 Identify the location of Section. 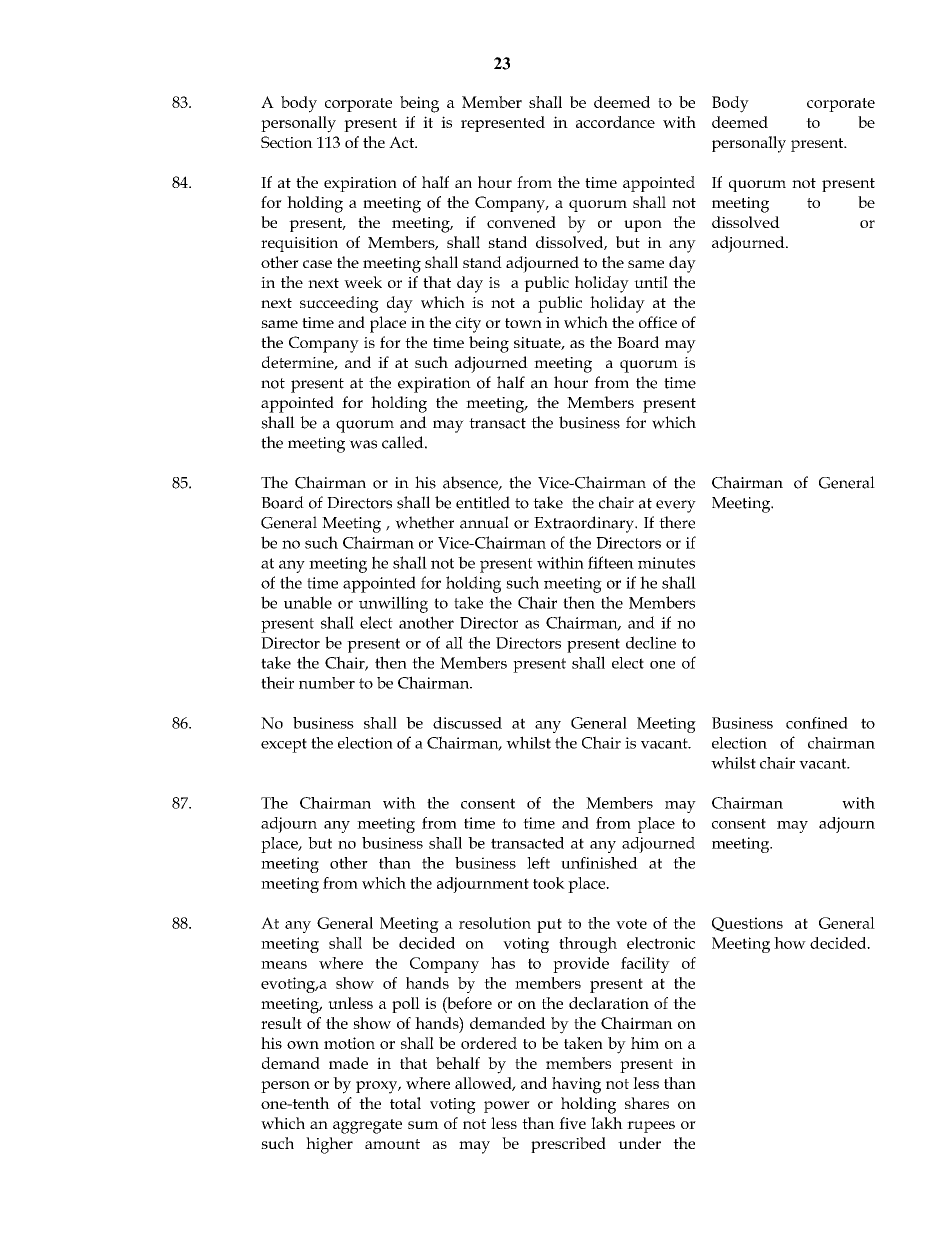
(287, 142).
